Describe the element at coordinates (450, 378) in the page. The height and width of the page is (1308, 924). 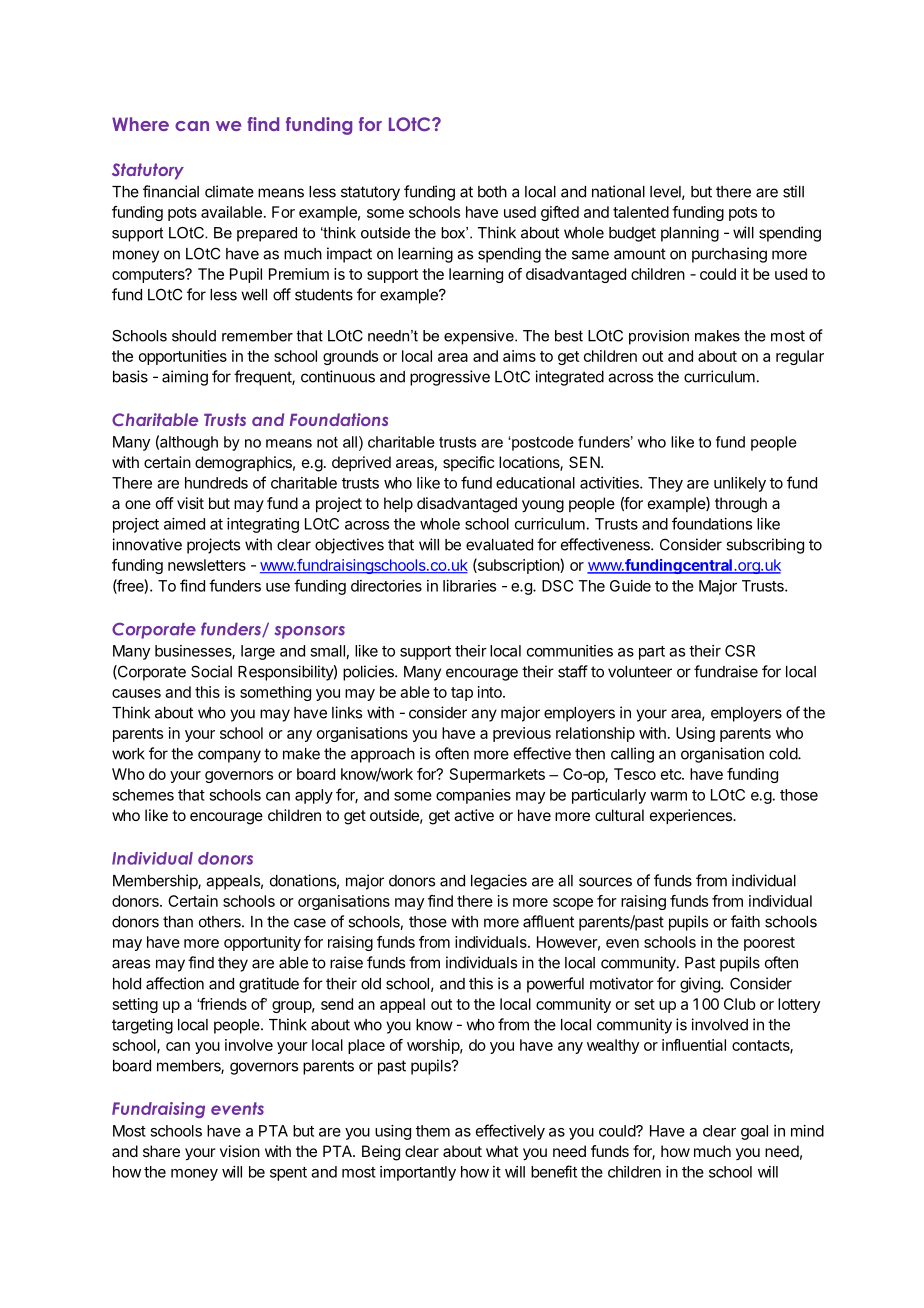
I see `progressive` at that location.
